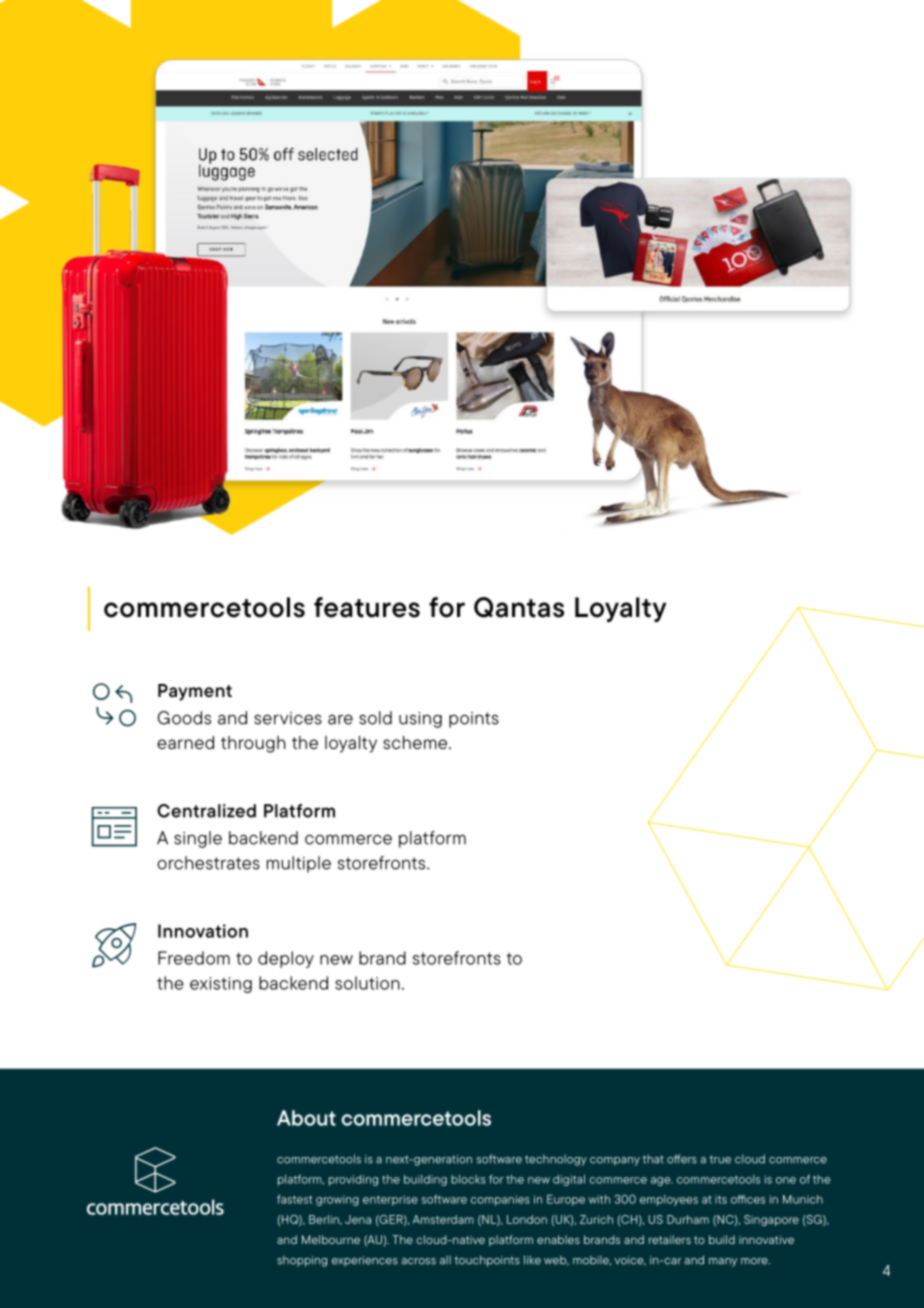  What do you see at coordinates (420, 720) in the page?
I see `using` at bounding box center [420, 720].
